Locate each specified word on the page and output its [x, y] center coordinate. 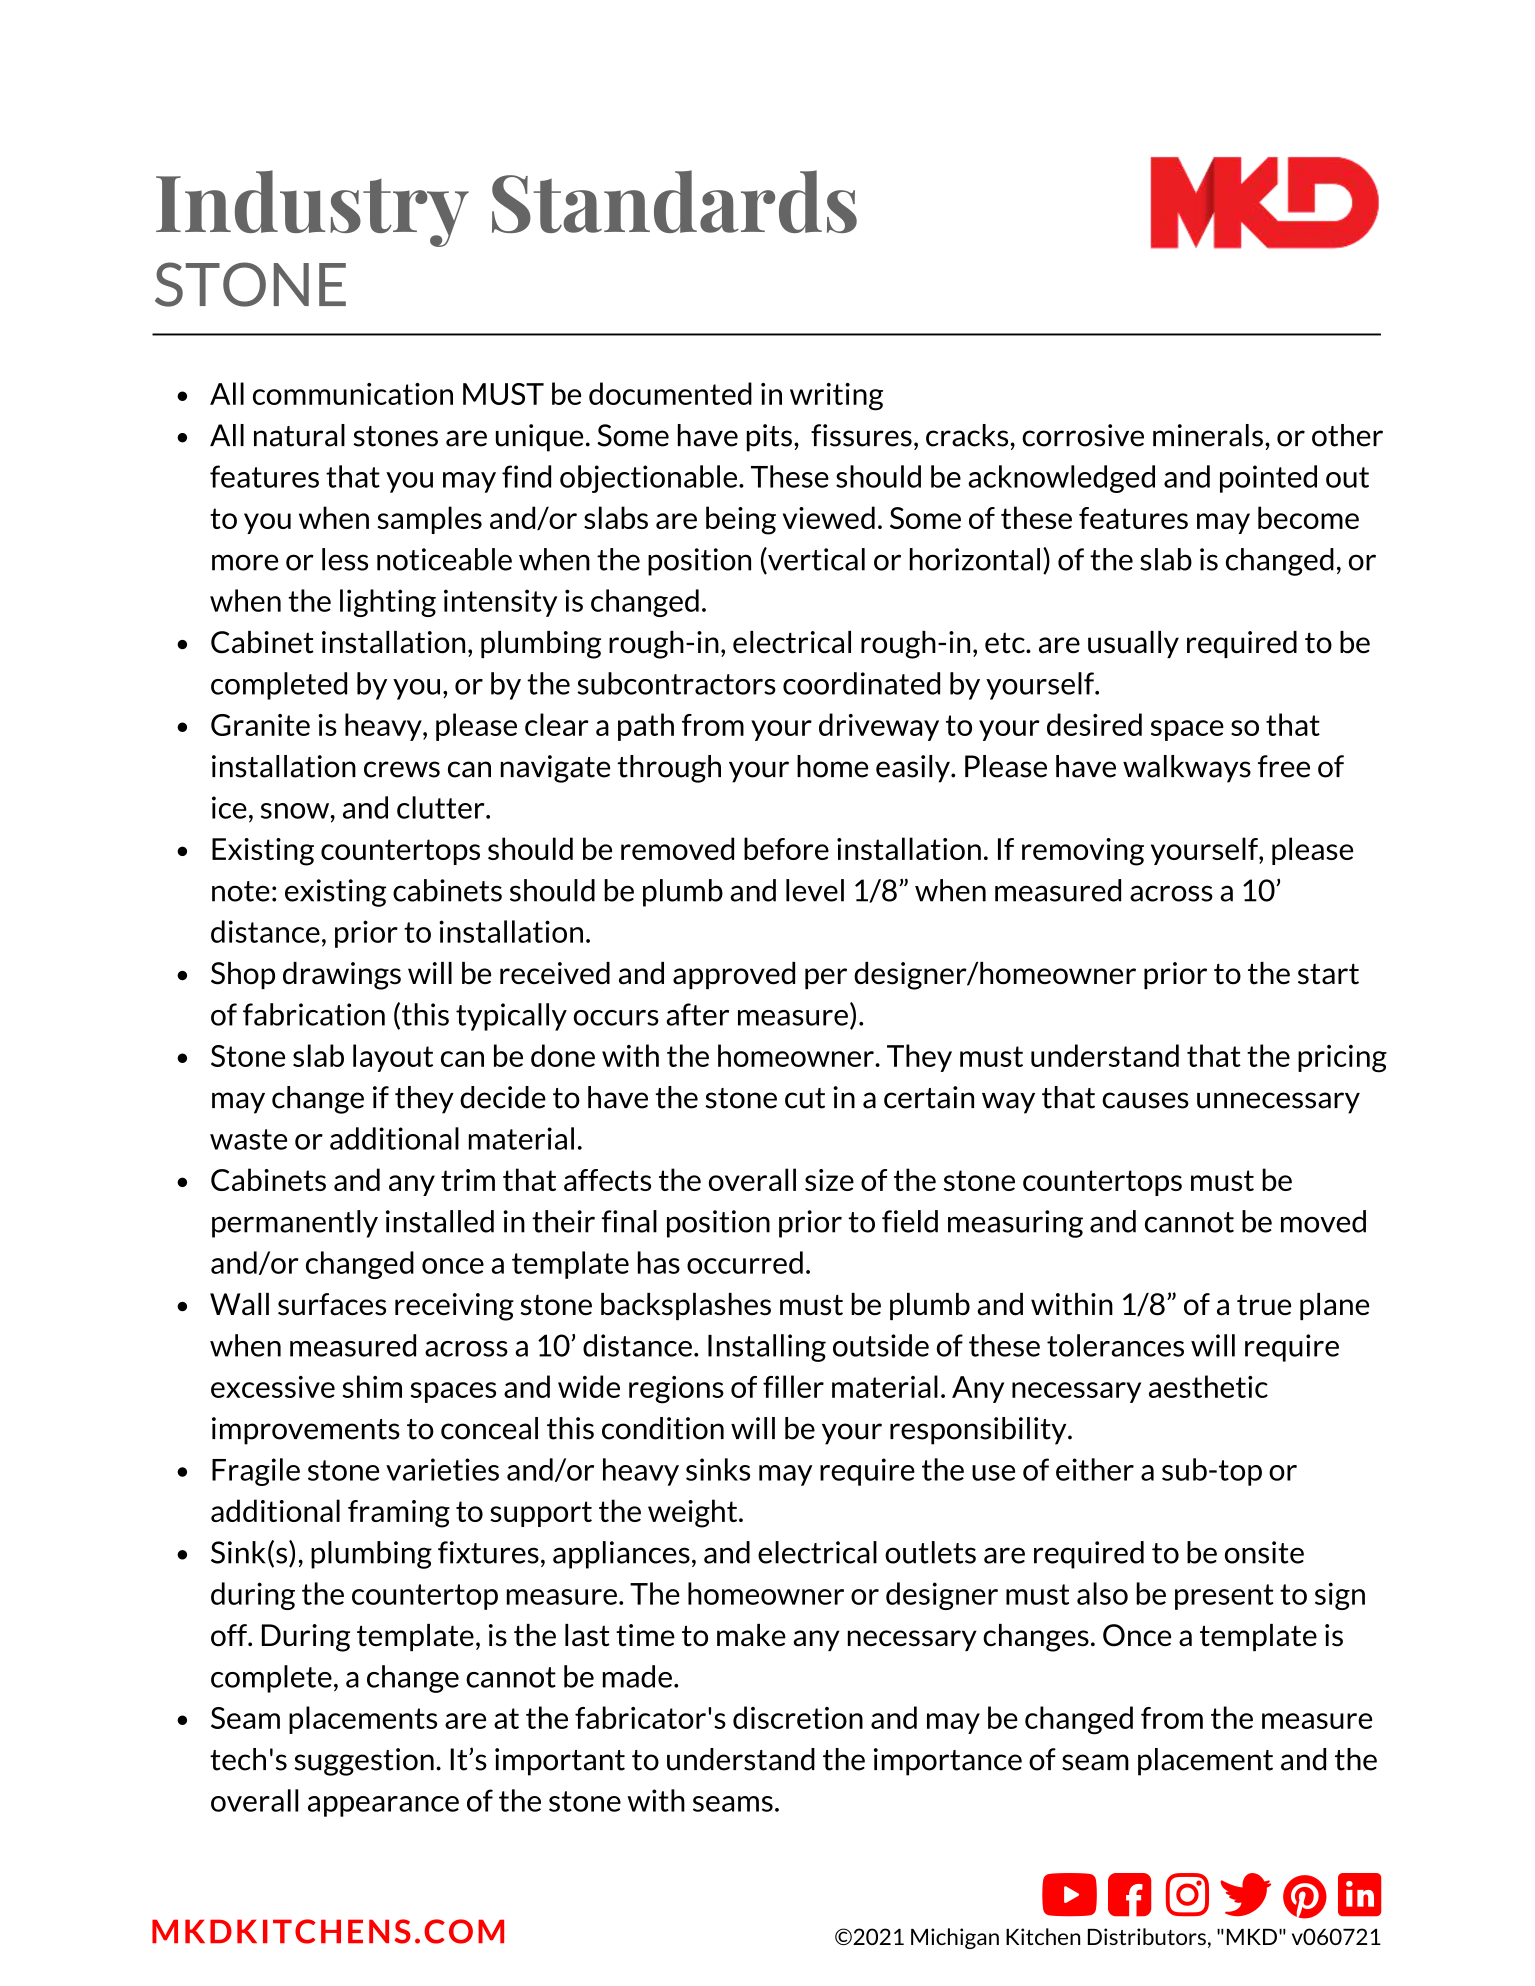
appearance [383, 1806]
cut [805, 1098]
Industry [312, 208]
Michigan [955, 1938]
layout [393, 1058]
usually [1133, 644]
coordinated [861, 683]
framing [399, 1514]
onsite [1264, 1552]
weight [694, 1513]
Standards [674, 201]
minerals [1208, 435]
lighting [388, 603]
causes [1145, 1100]
